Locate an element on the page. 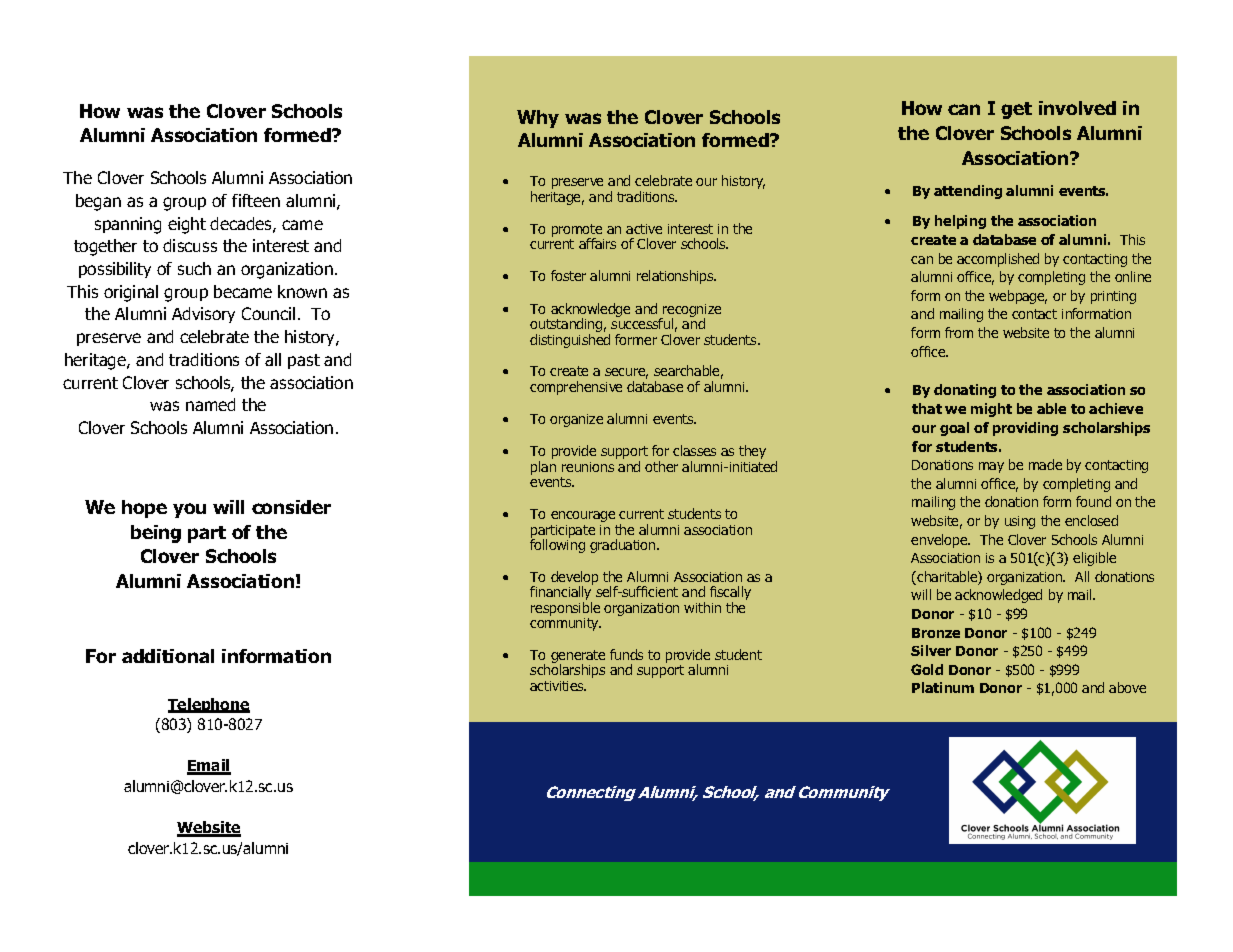 This image has width=1233, height=952. recognize is located at coordinates (691, 311).
